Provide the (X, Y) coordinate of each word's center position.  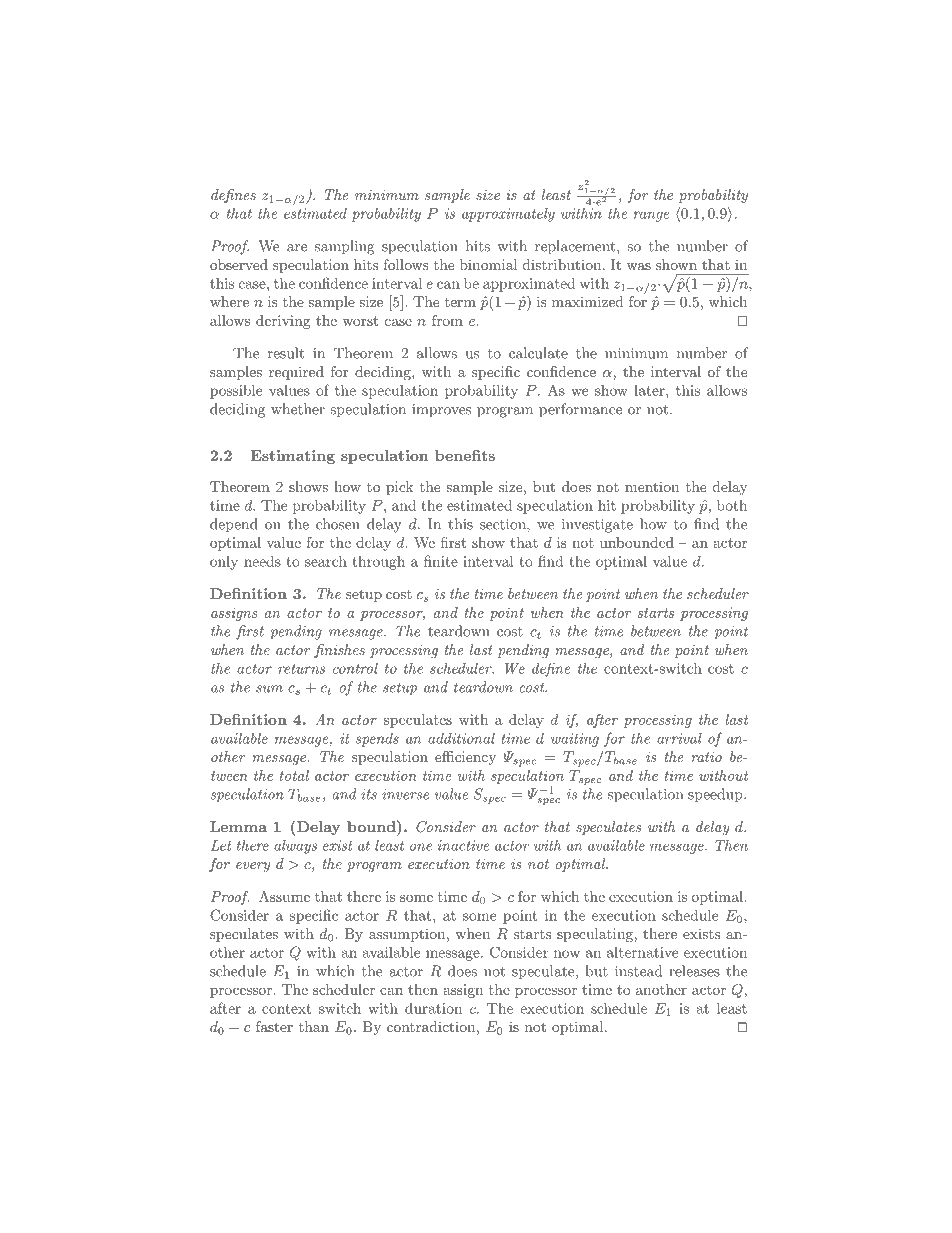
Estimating (293, 457)
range (651, 216)
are (297, 248)
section (504, 524)
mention (652, 486)
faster (274, 1026)
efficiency (465, 758)
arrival (679, 738)
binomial (488, 264)
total (294, 775)
